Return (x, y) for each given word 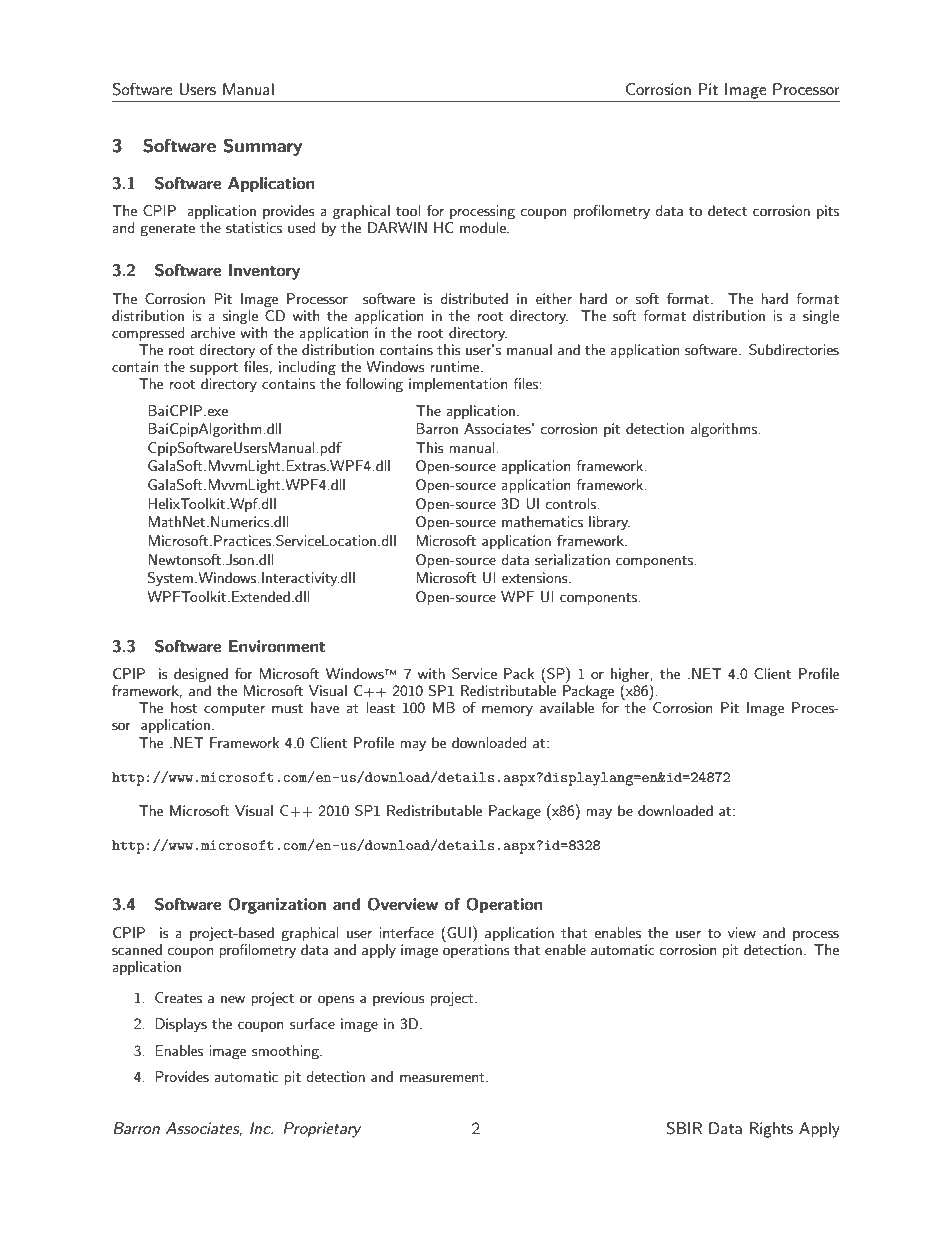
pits (828, 212)
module (484, 227)
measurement (443, 1077)
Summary (263, 147)
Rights (771, 1130)
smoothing (286, 1052)
